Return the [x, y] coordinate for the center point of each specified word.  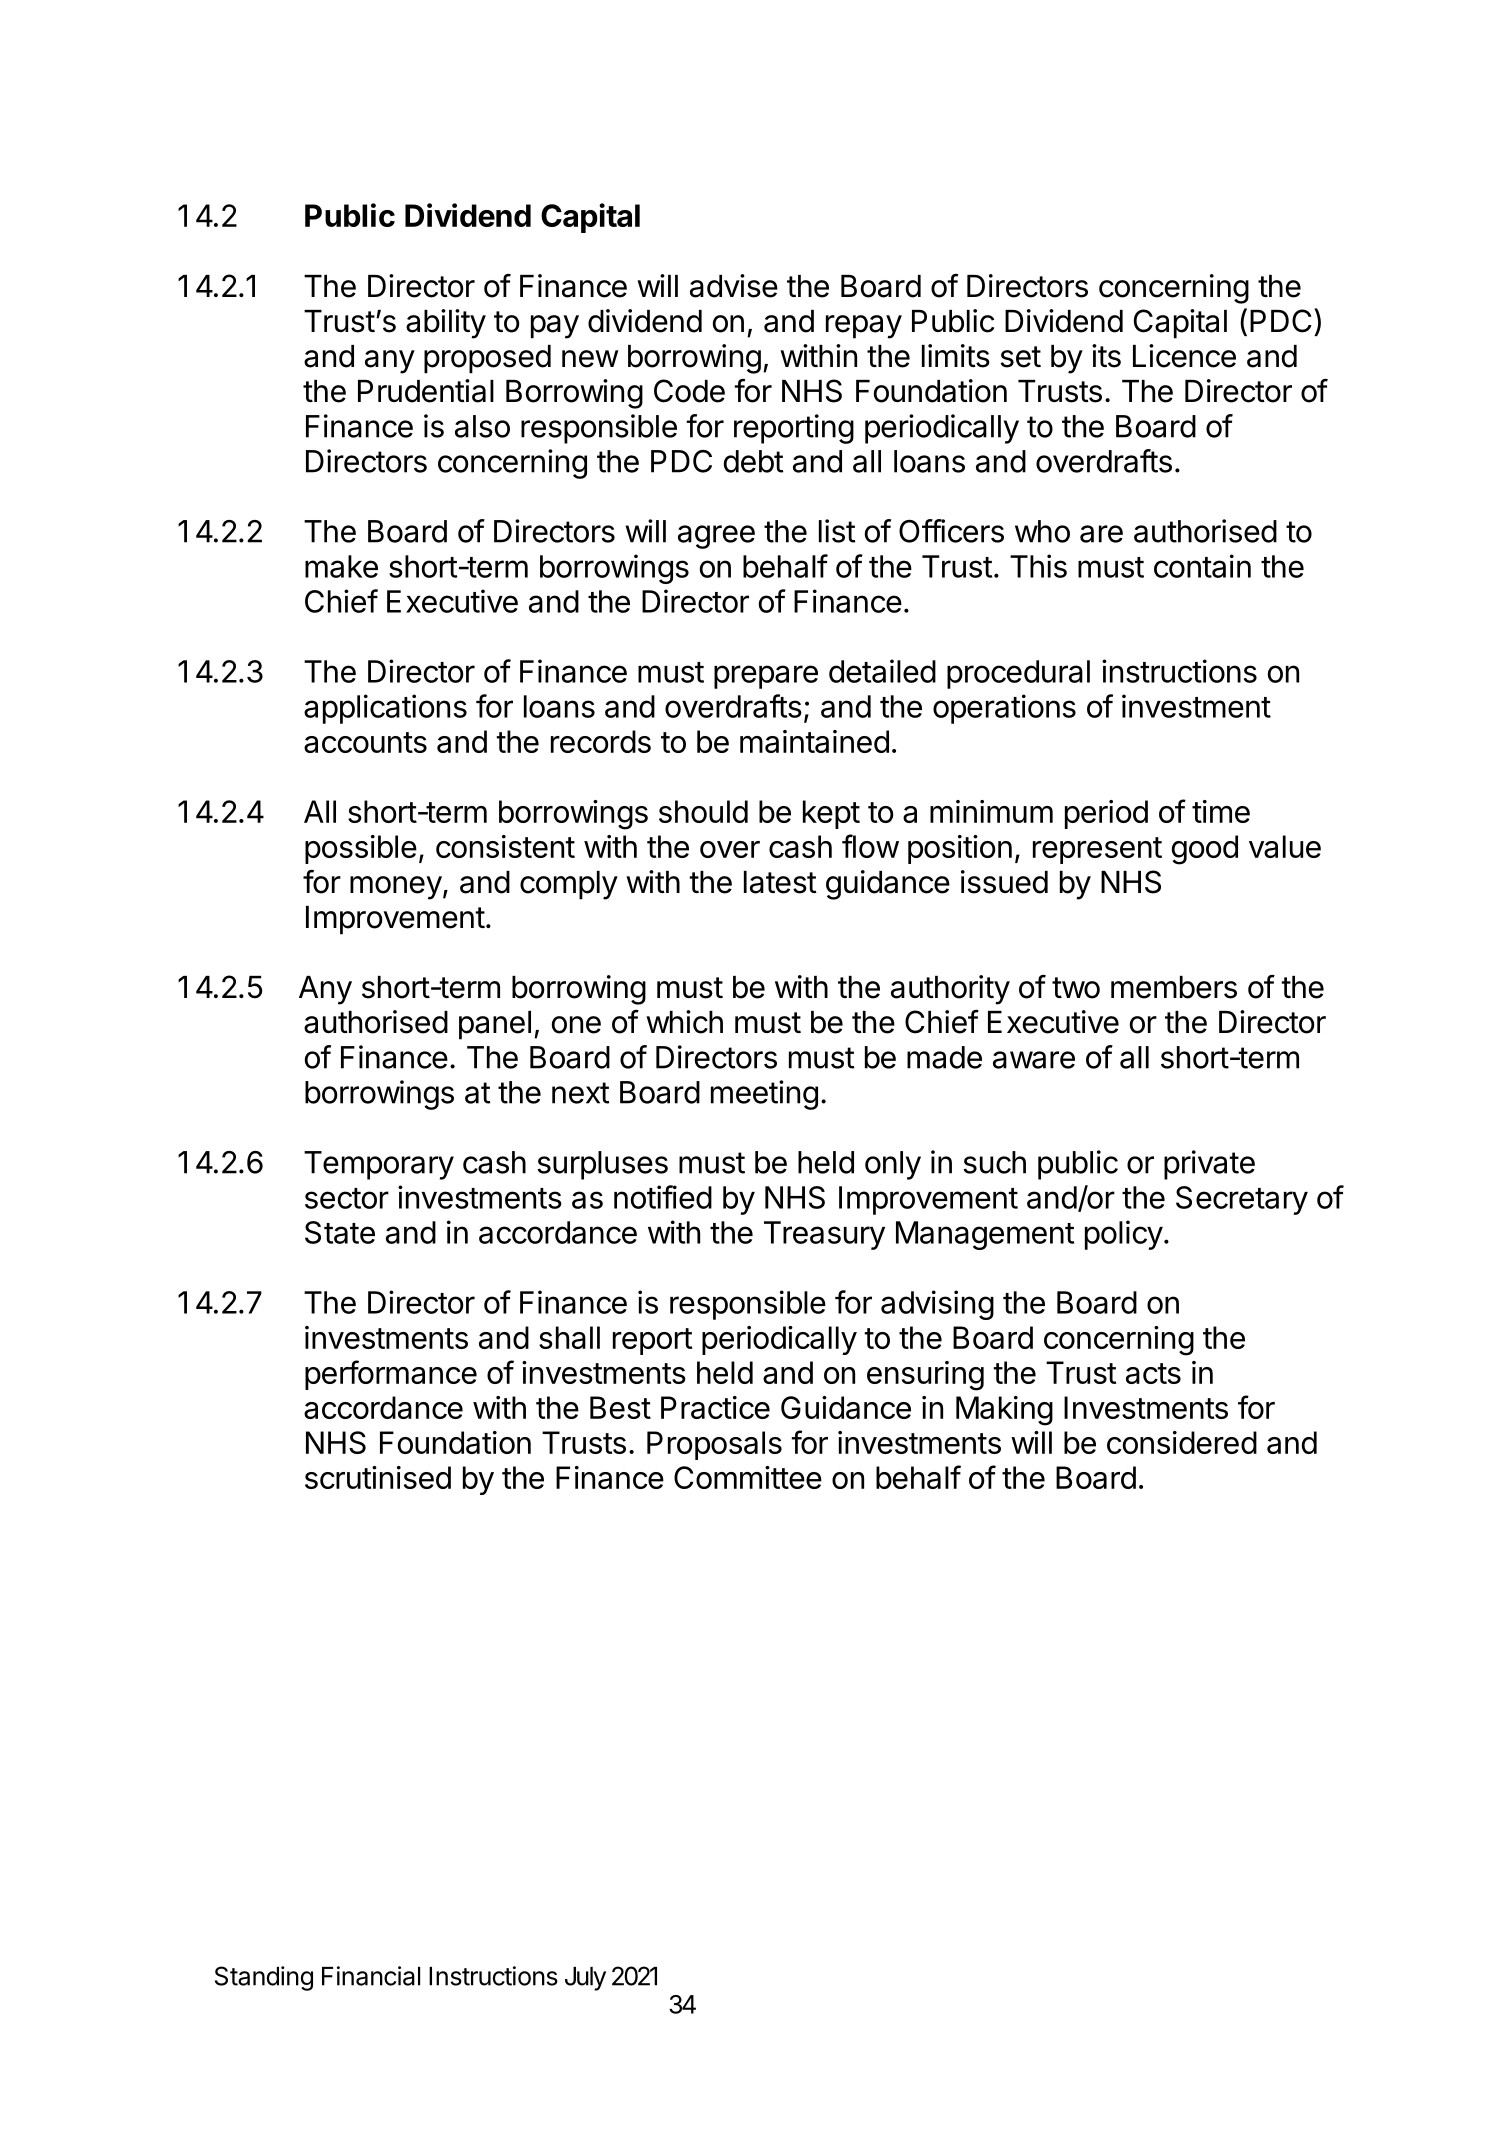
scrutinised [378, 1477]
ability [446, 324]
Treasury [824, 1235]
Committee [748, 1477]
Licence [1184, 356]
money [396, 888]
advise [734, 286]
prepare [766, 677]
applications [385, 709]
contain [1202, 566]
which [684, 1022]
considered [1182, 1442]
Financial [371, 1976]
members [1174, 987]
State [340, 1232]
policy [1124, 1235]
